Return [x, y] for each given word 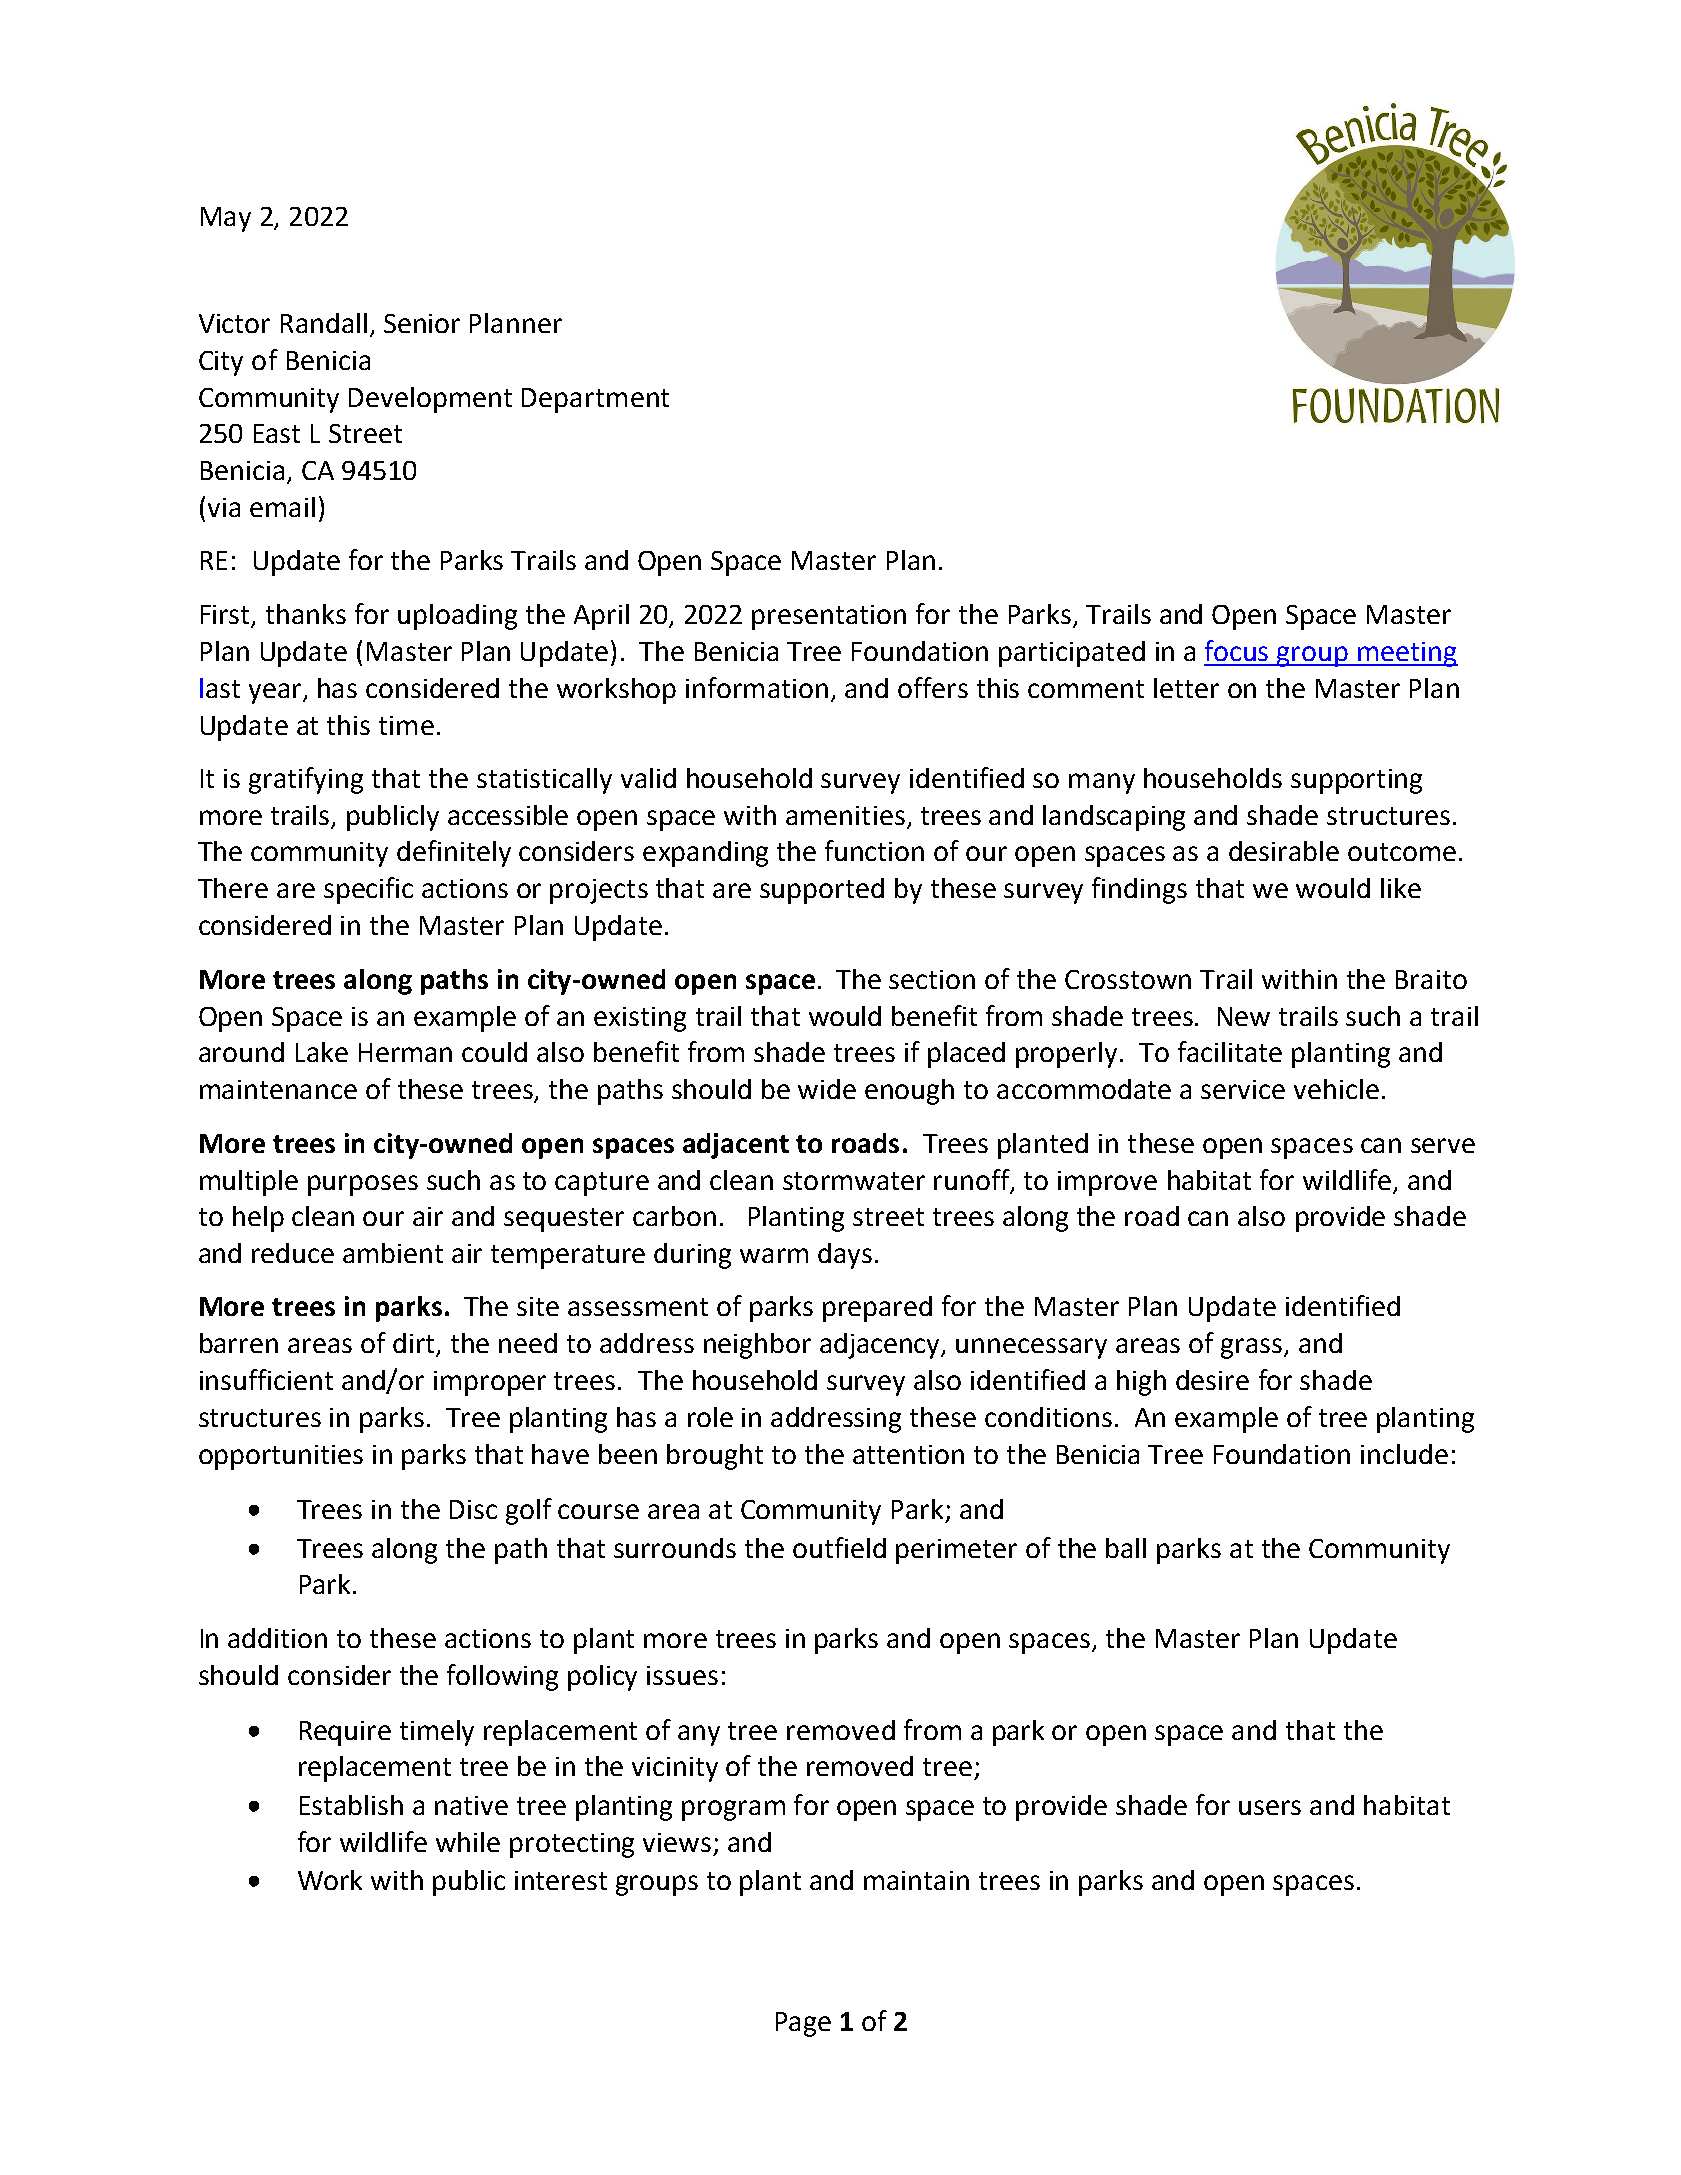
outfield [839, 1547]
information [757, 687]
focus [1236, 650]
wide [827, 1089]
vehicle [1336, 1089]
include [1404, 1454]
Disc [473, 1509]
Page [803, 2024]
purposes [363, 1185]
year [276, 693]
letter [1186, 688]
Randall [324, 323]
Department [595, 400]
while [468, 1842]
